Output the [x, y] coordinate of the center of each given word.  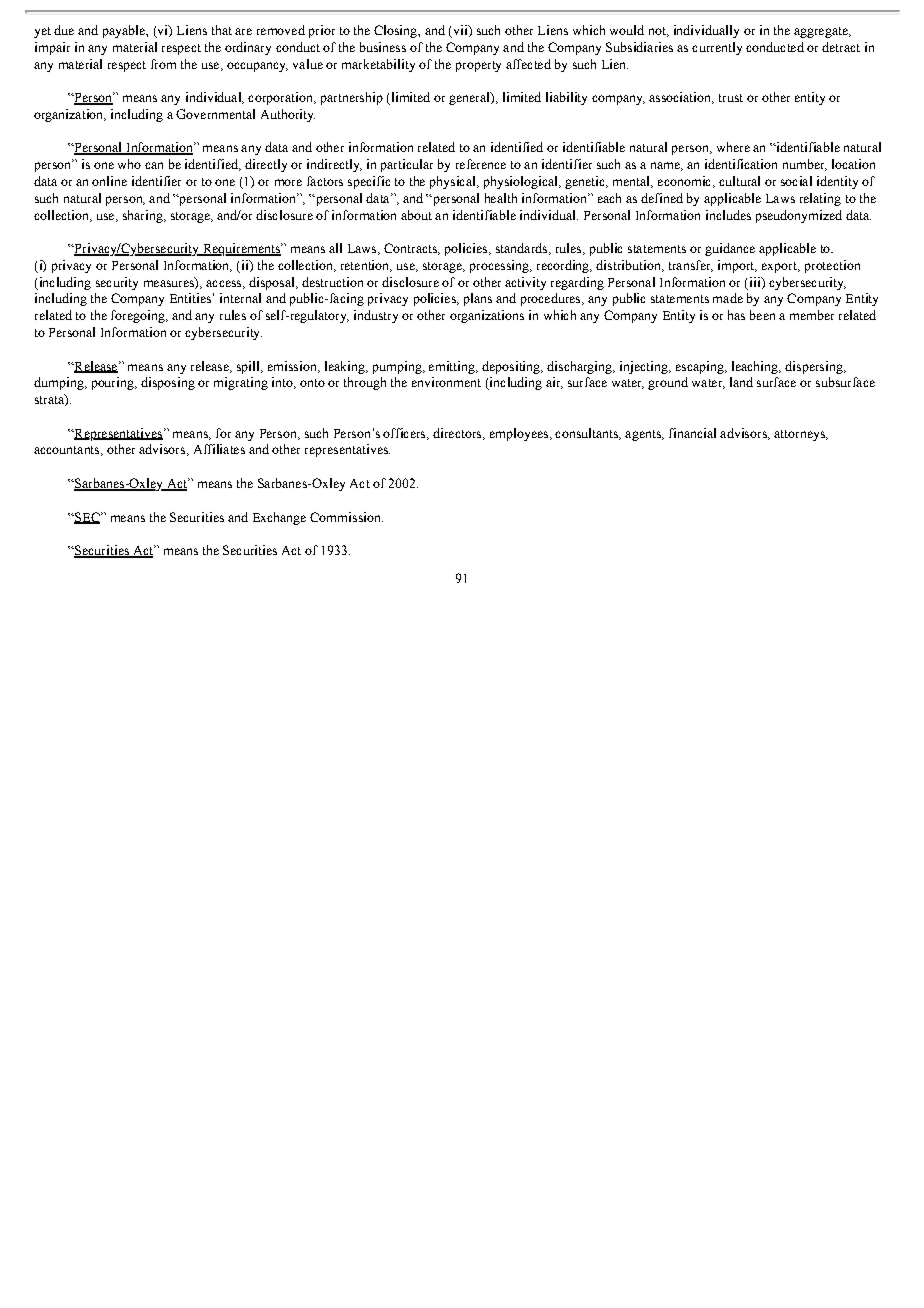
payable [125, 31]
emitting [453, 367]
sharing [144, 216]
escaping [701, 367]
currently [717, 48]
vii [460, 31]
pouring [114, 383]
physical [454, 182]
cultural [739, 181]
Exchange [279, 518]
